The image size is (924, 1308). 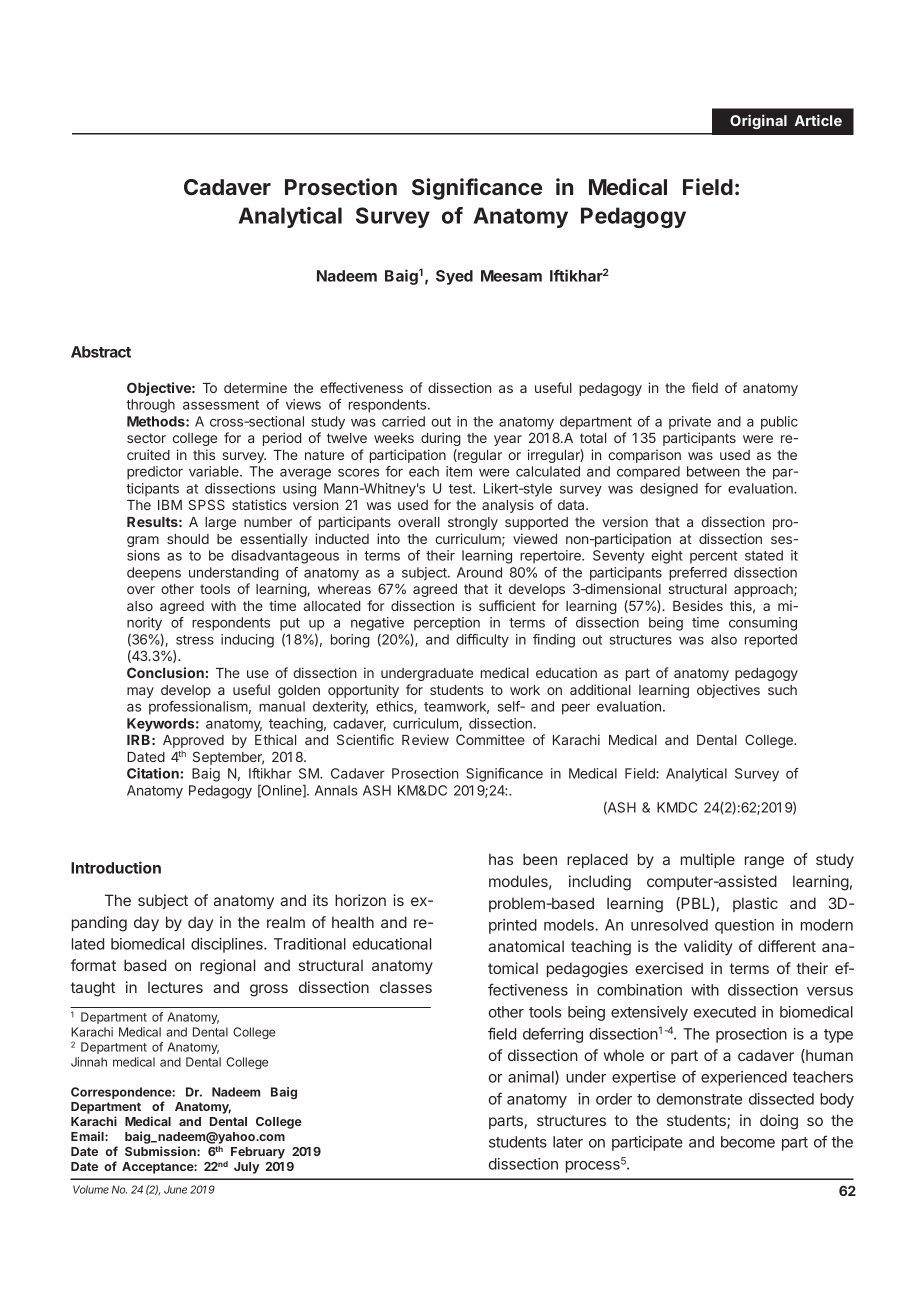 What do you see at coordinates (758, 121) in the page?
I see `Original` at bounding box center [758, 121].
